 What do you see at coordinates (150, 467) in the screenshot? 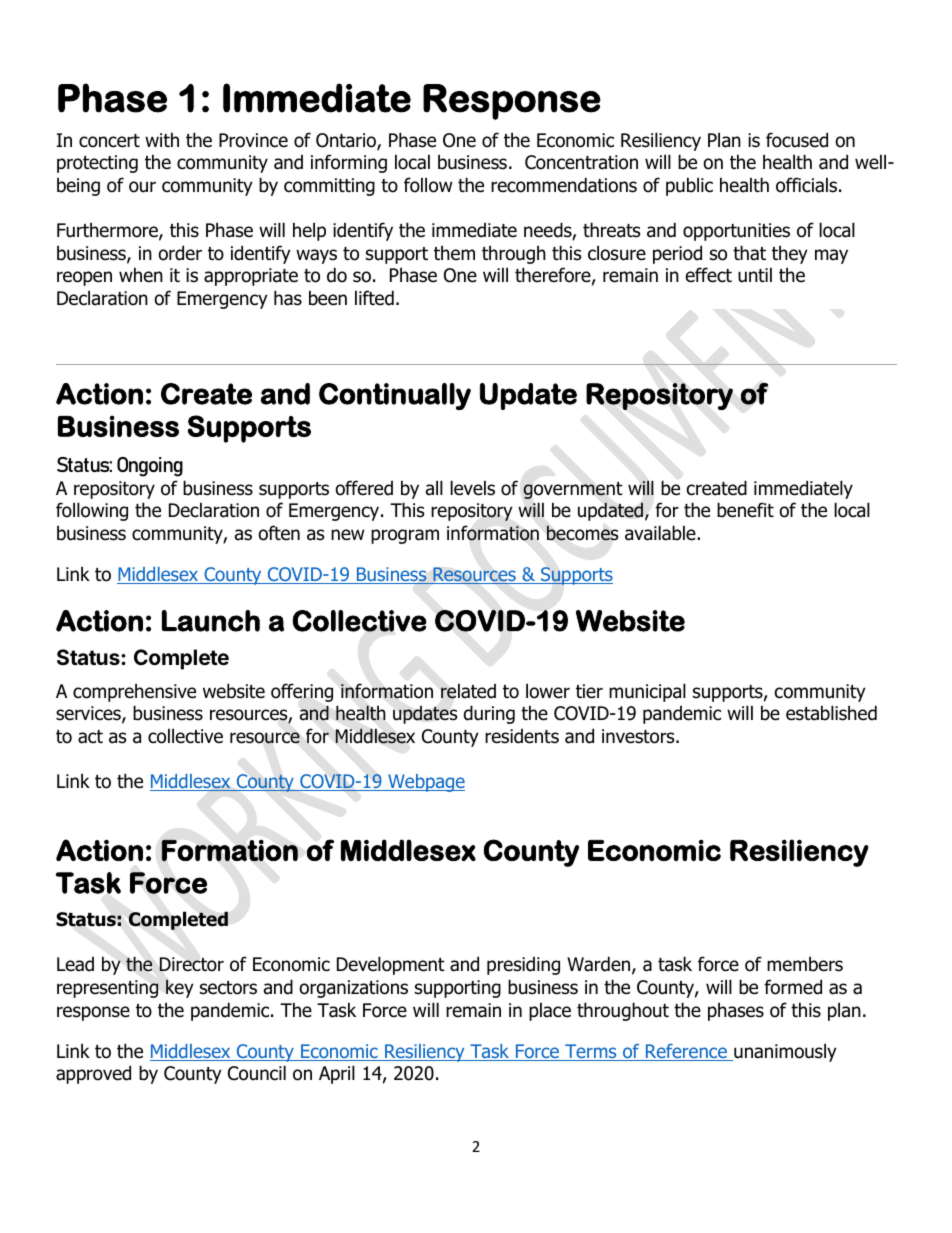
I see `Ongoing` at bounding box center [150, 467].
